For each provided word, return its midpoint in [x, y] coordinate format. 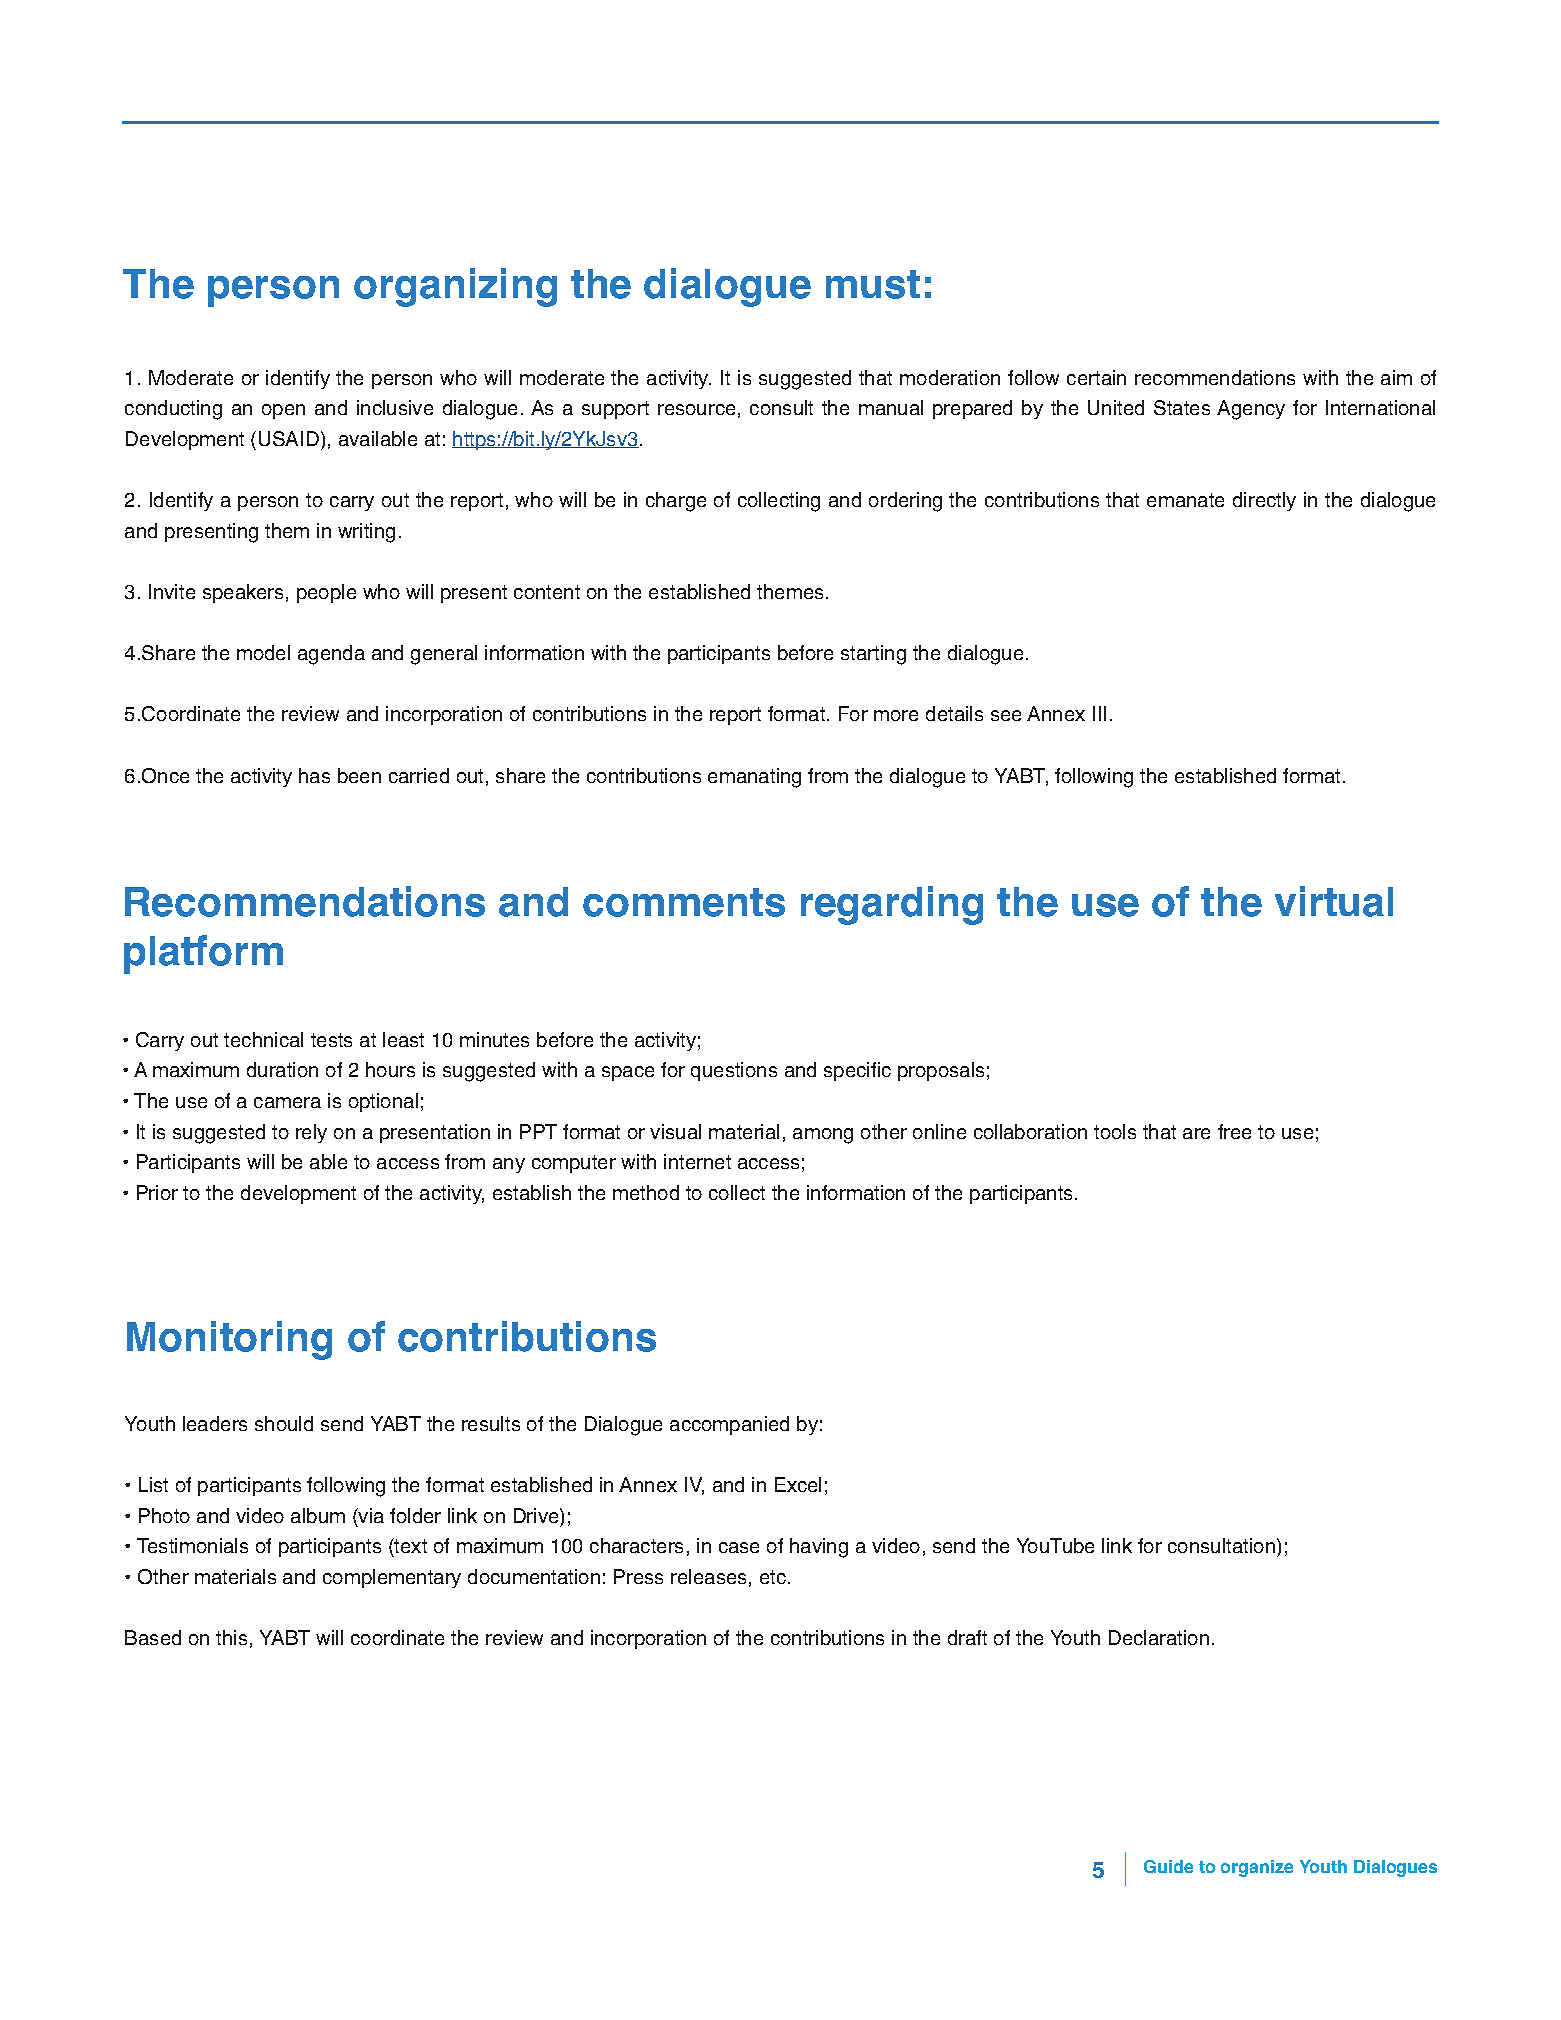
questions [734, 1071]
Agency [1251, 410]
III [1099, 713]
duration [282, 1069]
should [284, 1423]
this [231, 1637]
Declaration [1159, 1637]
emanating [754, 778]
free [1234, 1131]
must [873, 284]
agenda [331, 655]
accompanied [729, 1425]
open [283, 411]
